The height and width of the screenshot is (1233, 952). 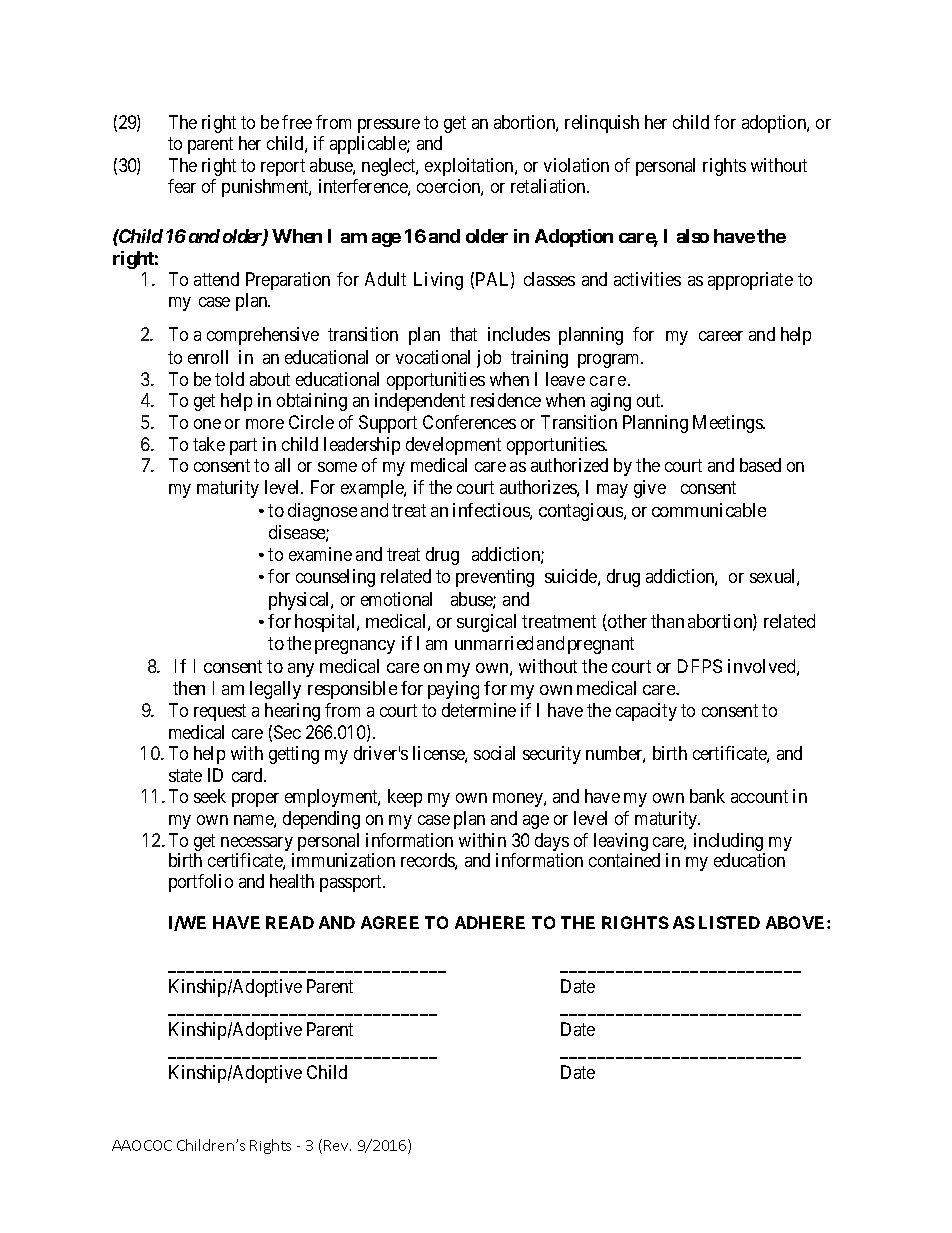 What do you see at coordinates (550, 186) in the screenshot?
I see `retaliation` at bounding box center [550, 186].
